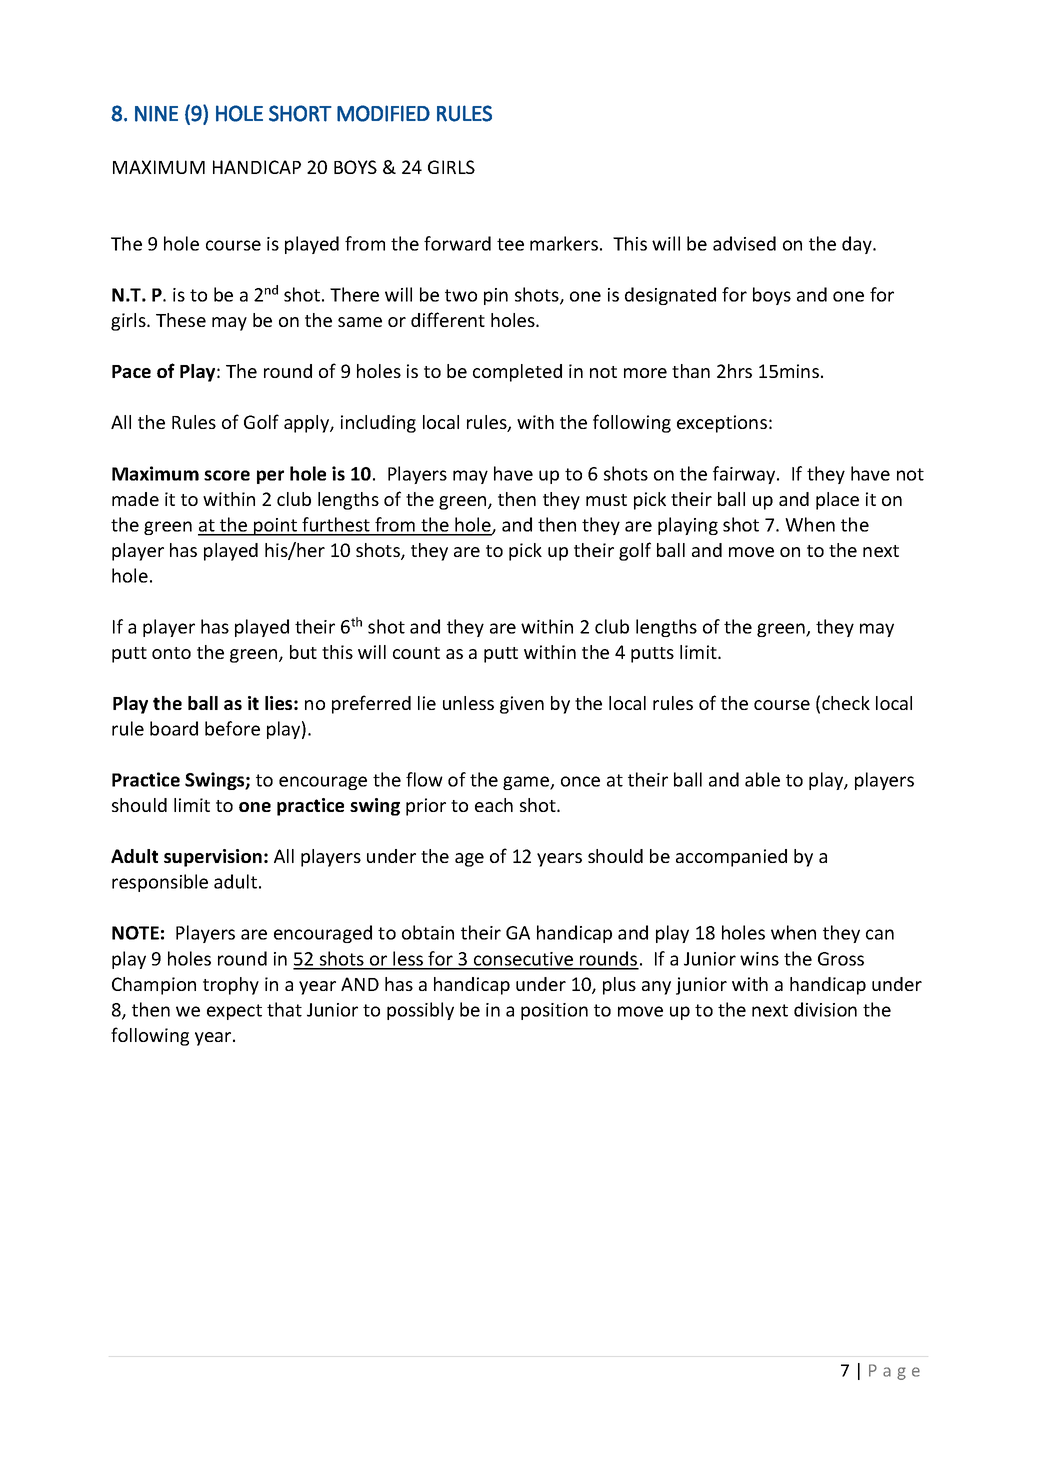 The width and height of the image is (1037, 1467). What do you see at coordinates (762, 779) in the image?
I see `able` at bounding box center [762, 779].
